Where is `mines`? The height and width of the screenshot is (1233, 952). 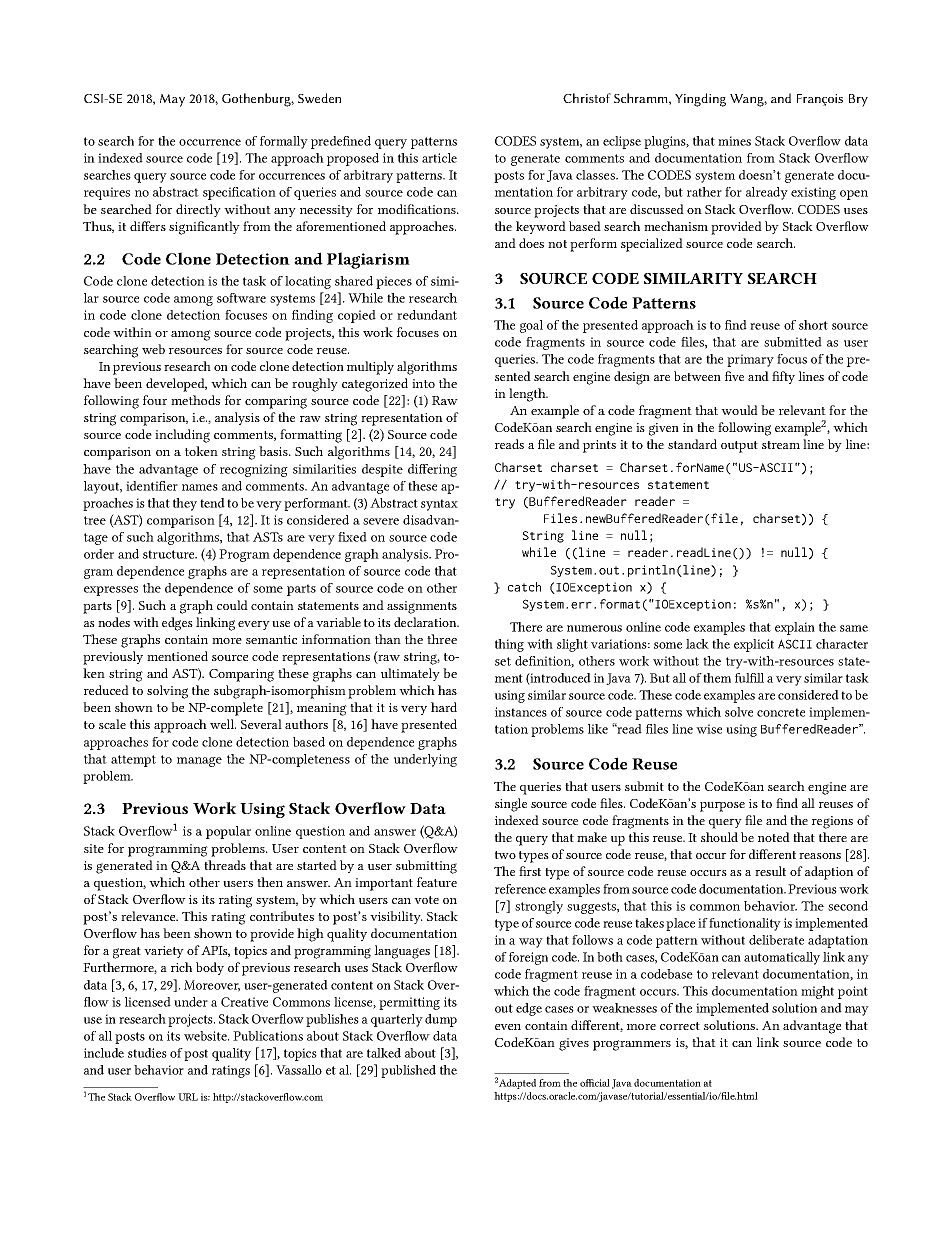 mines is located at coordinates (734, 141).
